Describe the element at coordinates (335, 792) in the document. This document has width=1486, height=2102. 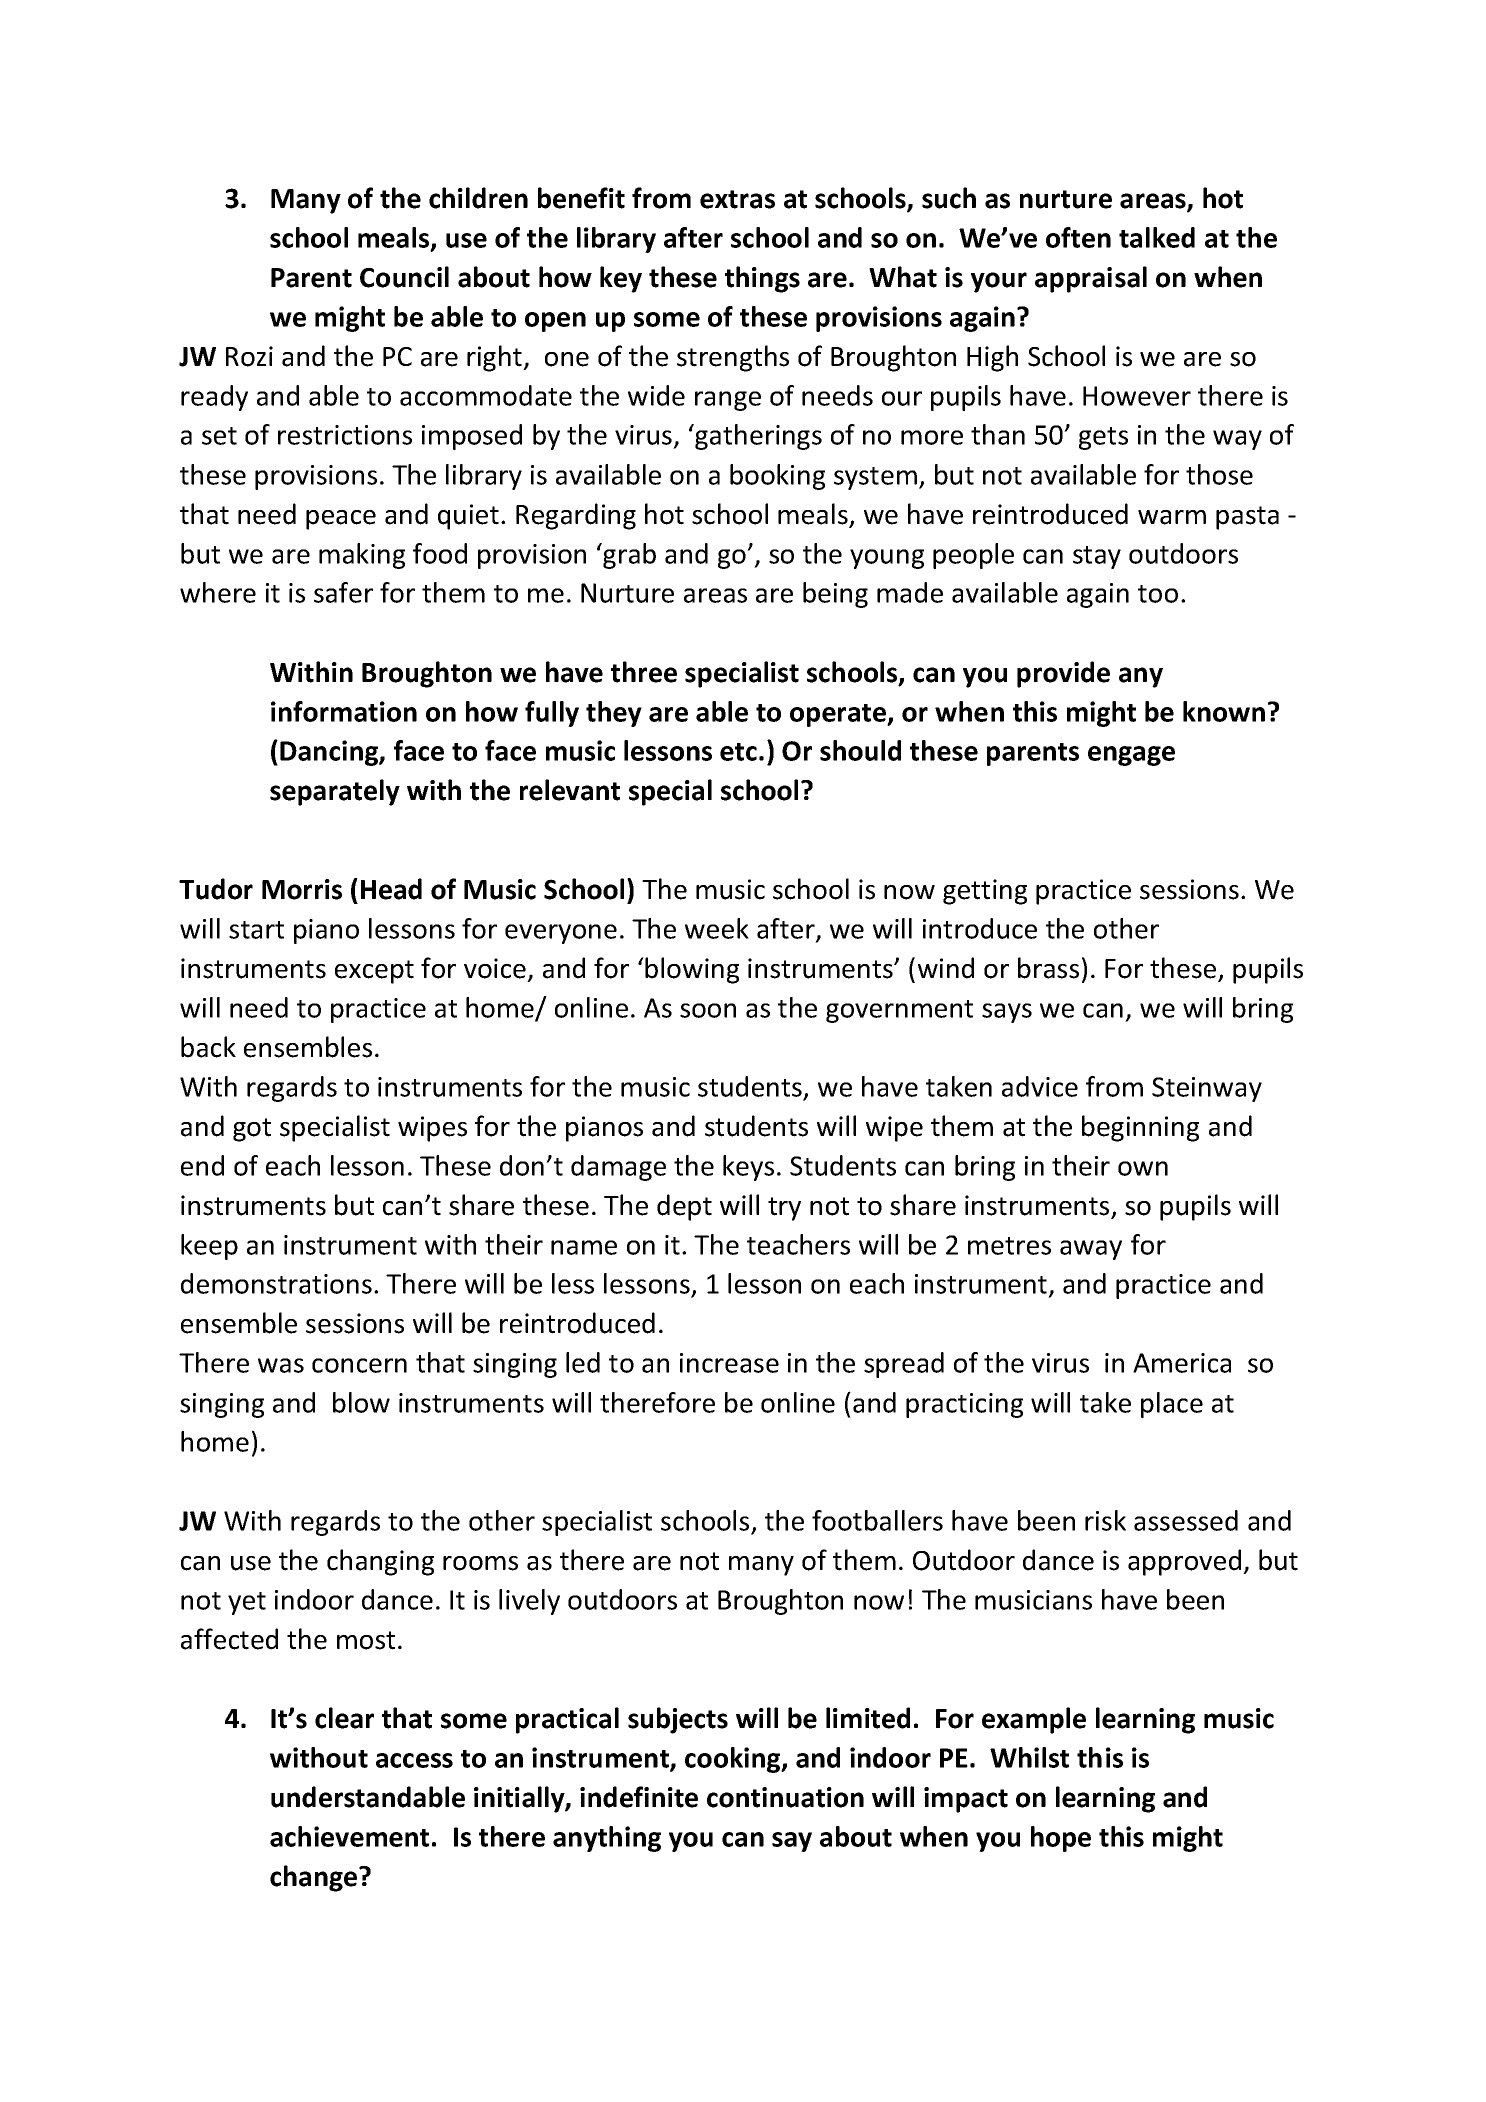
I see `separately` at that location.
